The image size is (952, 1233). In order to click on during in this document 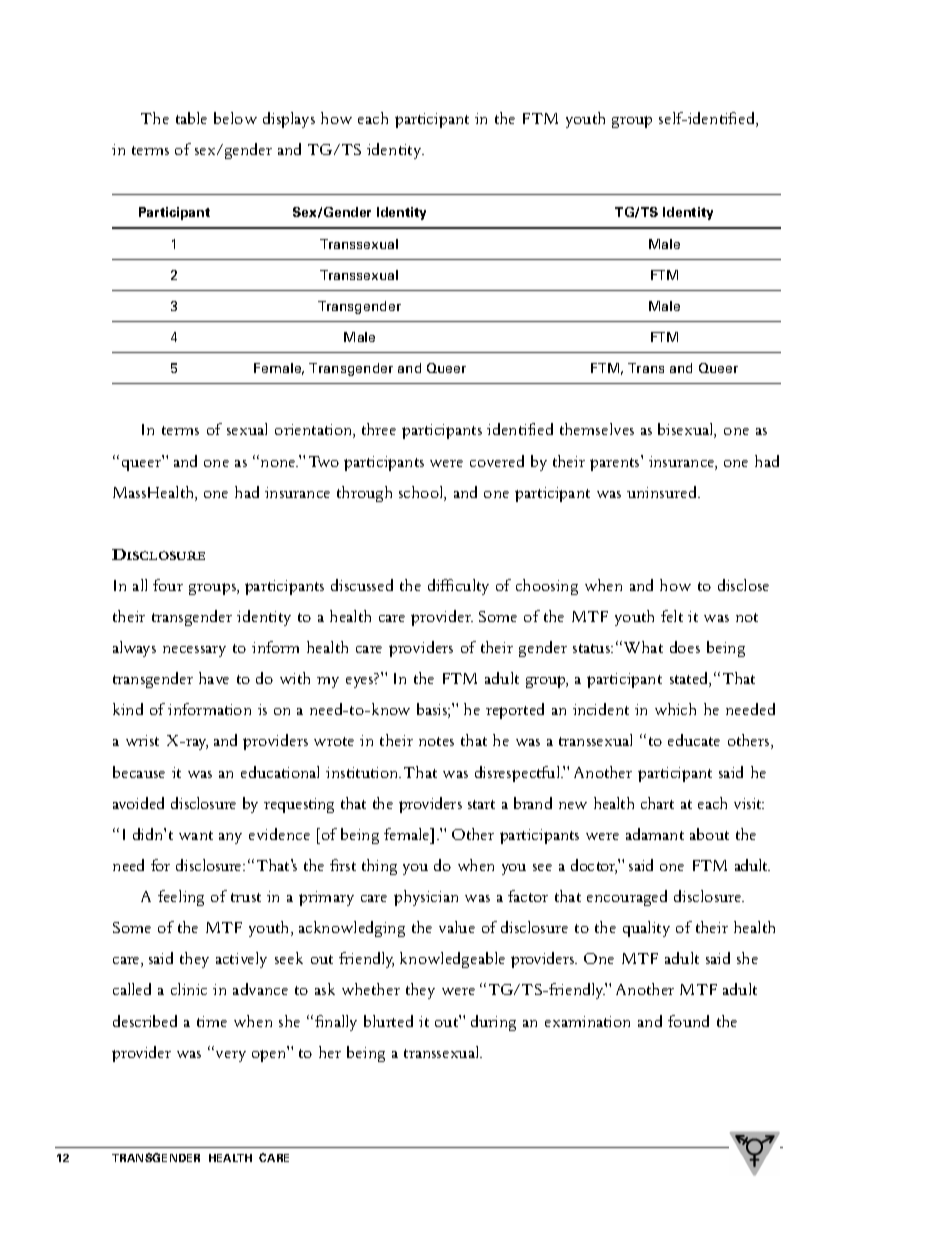, I will do `click(493, 1023)`.
